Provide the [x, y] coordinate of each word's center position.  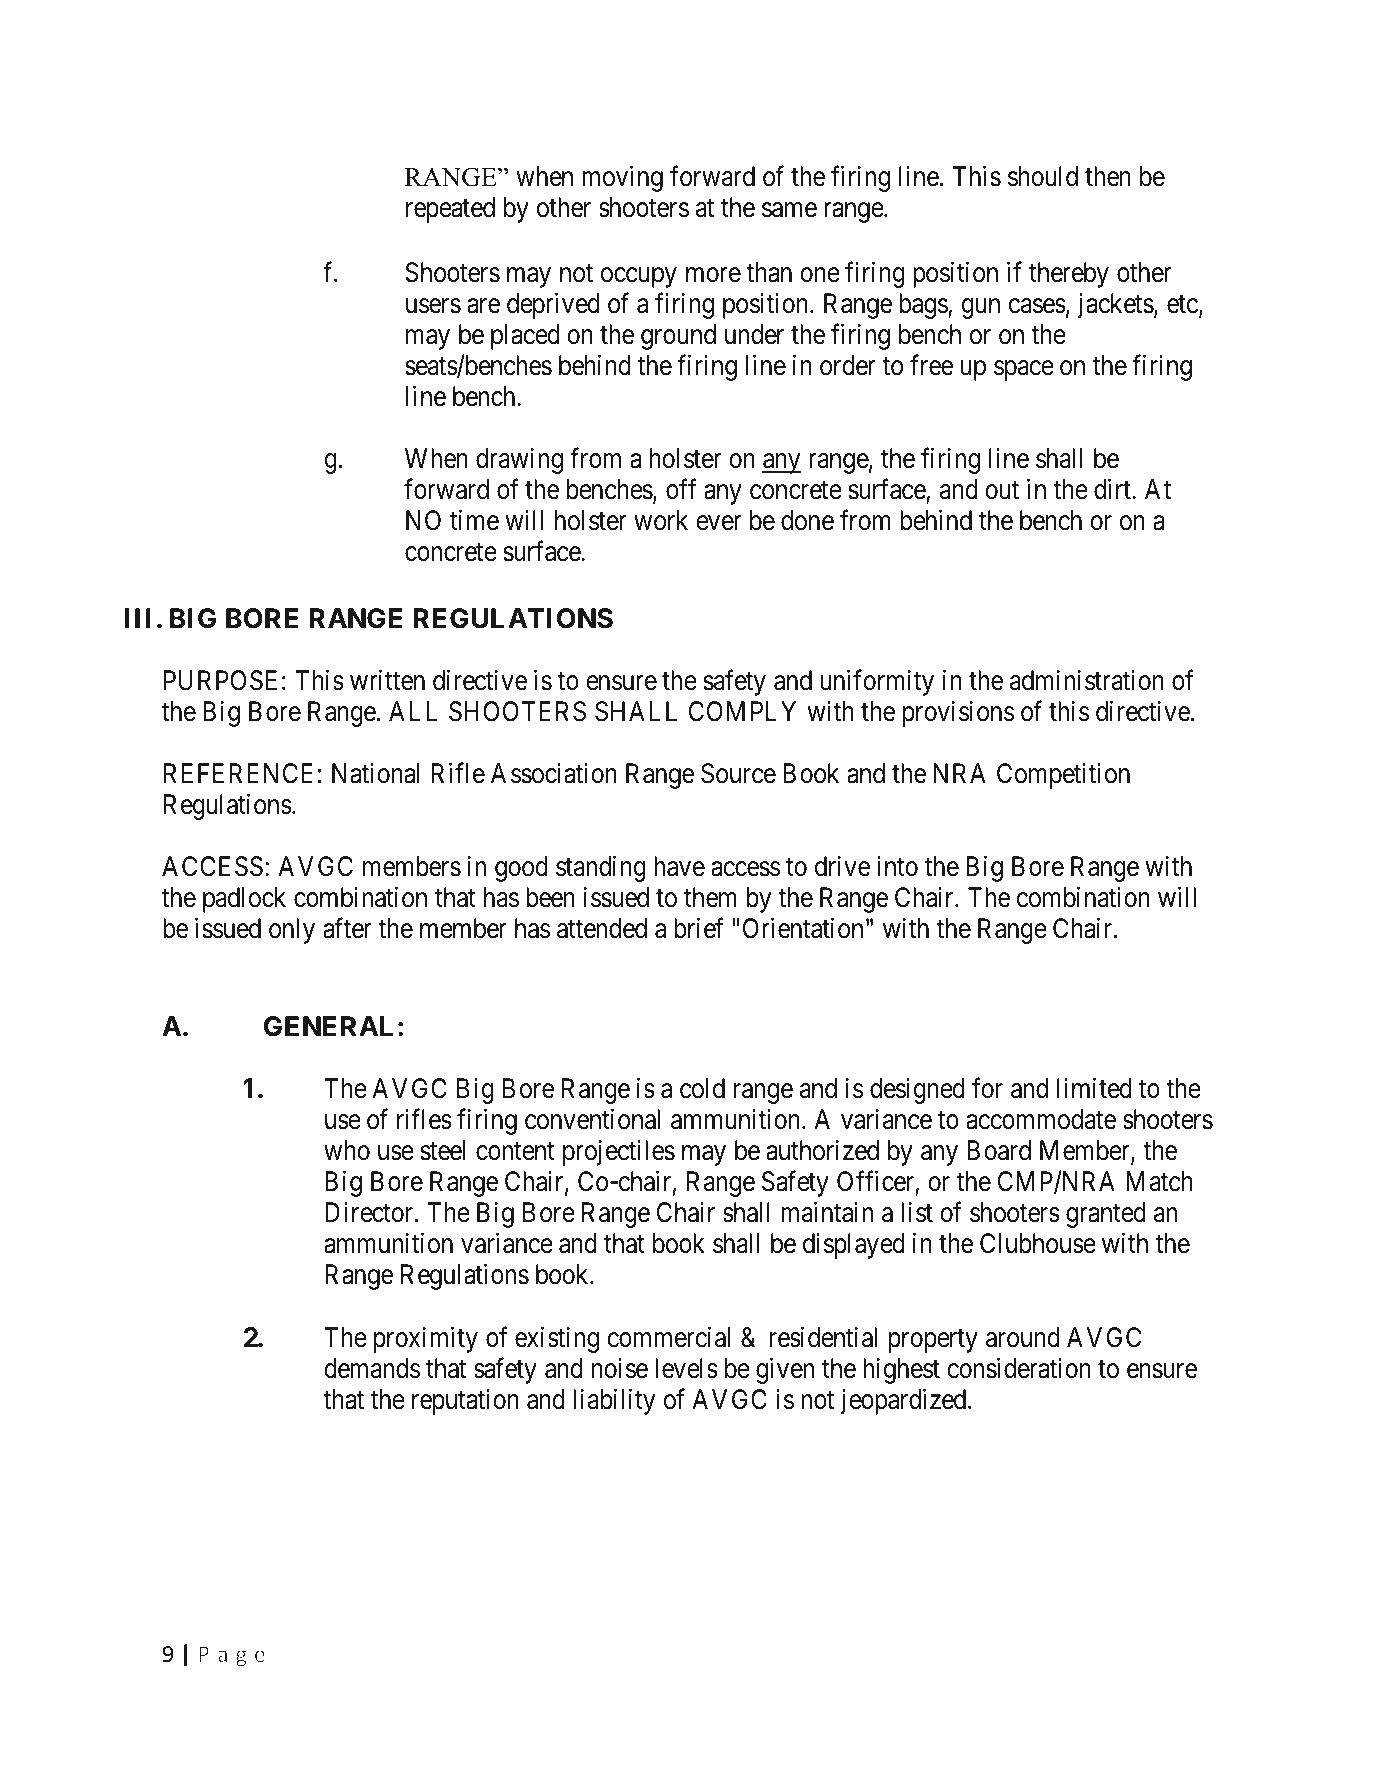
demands [372, 1368]
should [1043, 176]
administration [1087, 680]
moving [622, 179]
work [661, 520]
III [138, 618]
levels [686, 1368]
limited [1094, 1088]
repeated [450, 210]
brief [698, 928]
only [292, 931]
